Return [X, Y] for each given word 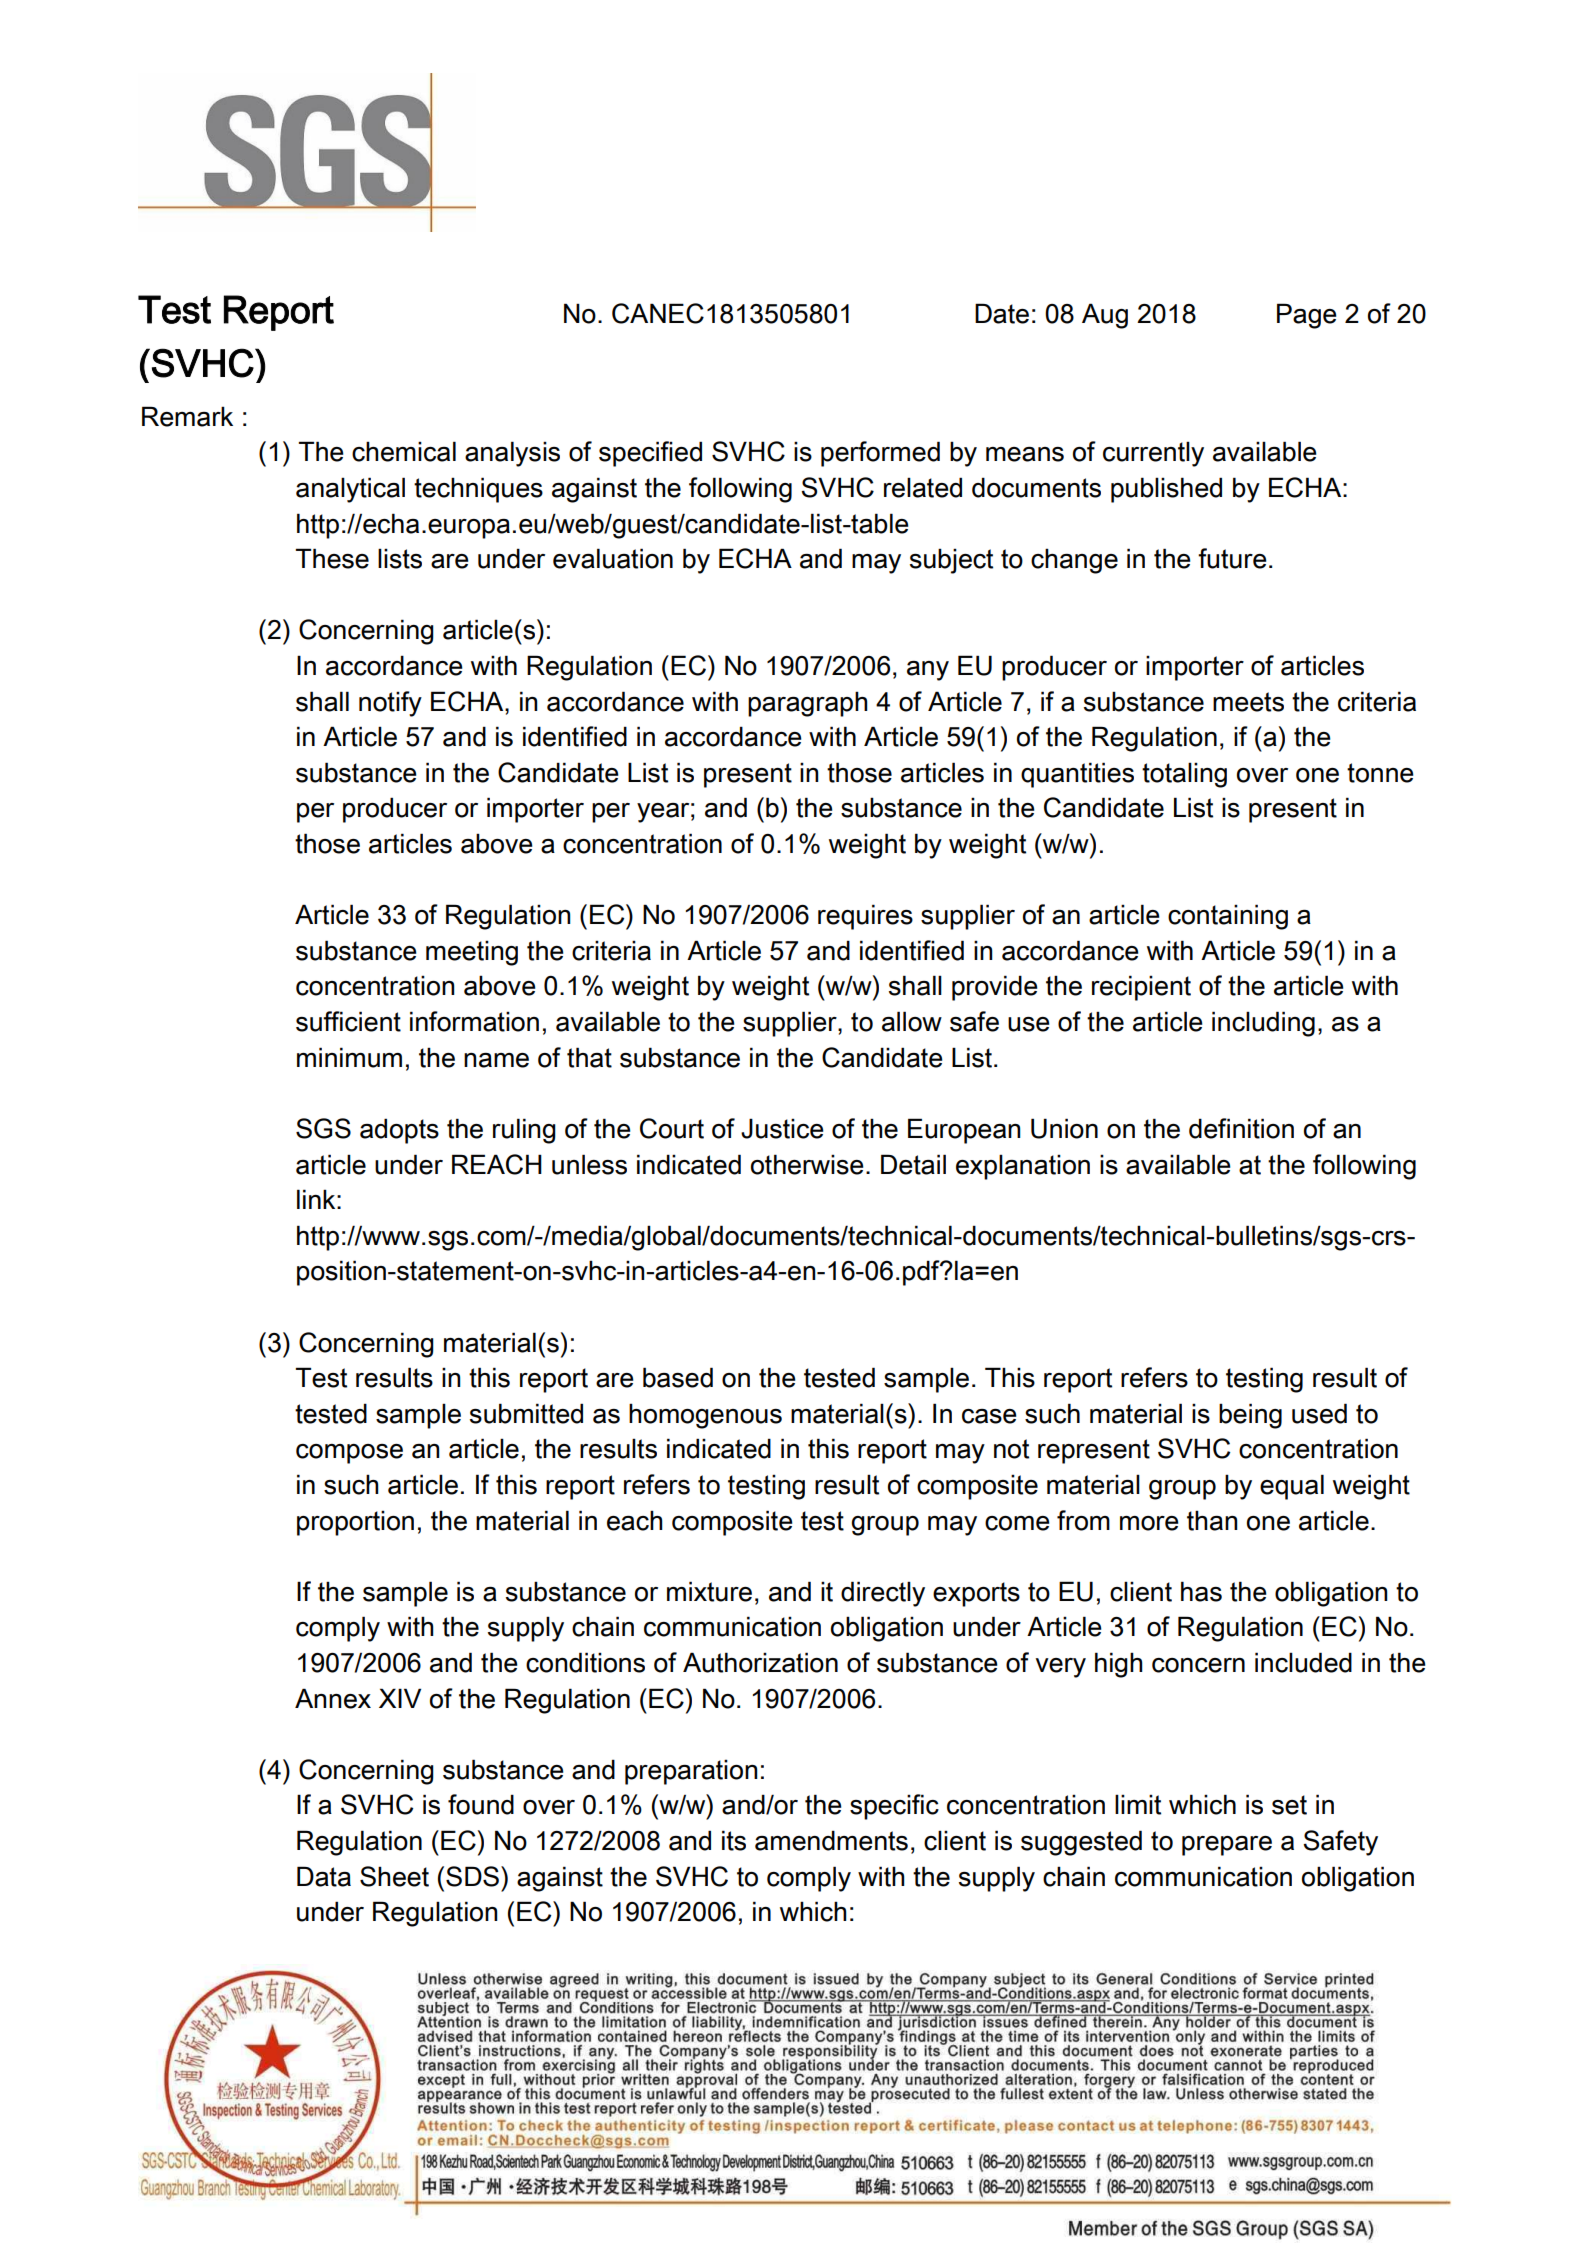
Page [1307, 316]
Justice [782, 1128]
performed [880, 454]
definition [1241, 1128]
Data [324, 1876]
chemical [404, 451]
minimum [349, 1057]
